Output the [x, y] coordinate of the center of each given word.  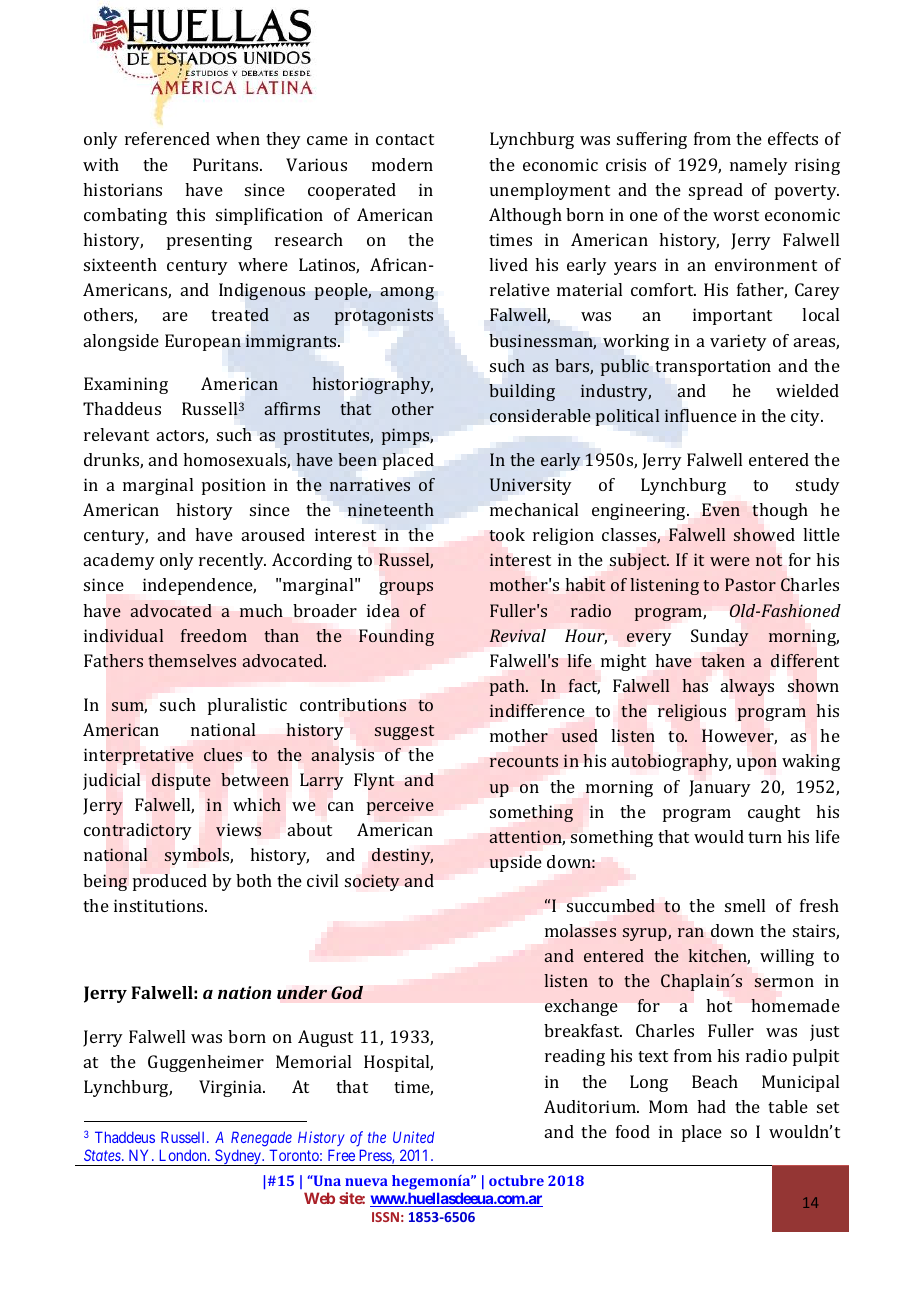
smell [745, 905]
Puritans [227, 164]
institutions [160, 905]
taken [723, 660]
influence [700, 415]
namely [759, 166]
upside [515, 863]
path [508, 687]
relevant [116, 434]
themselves [192, 660]
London [184, 1155]
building [522, 392]
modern [402, 164]
